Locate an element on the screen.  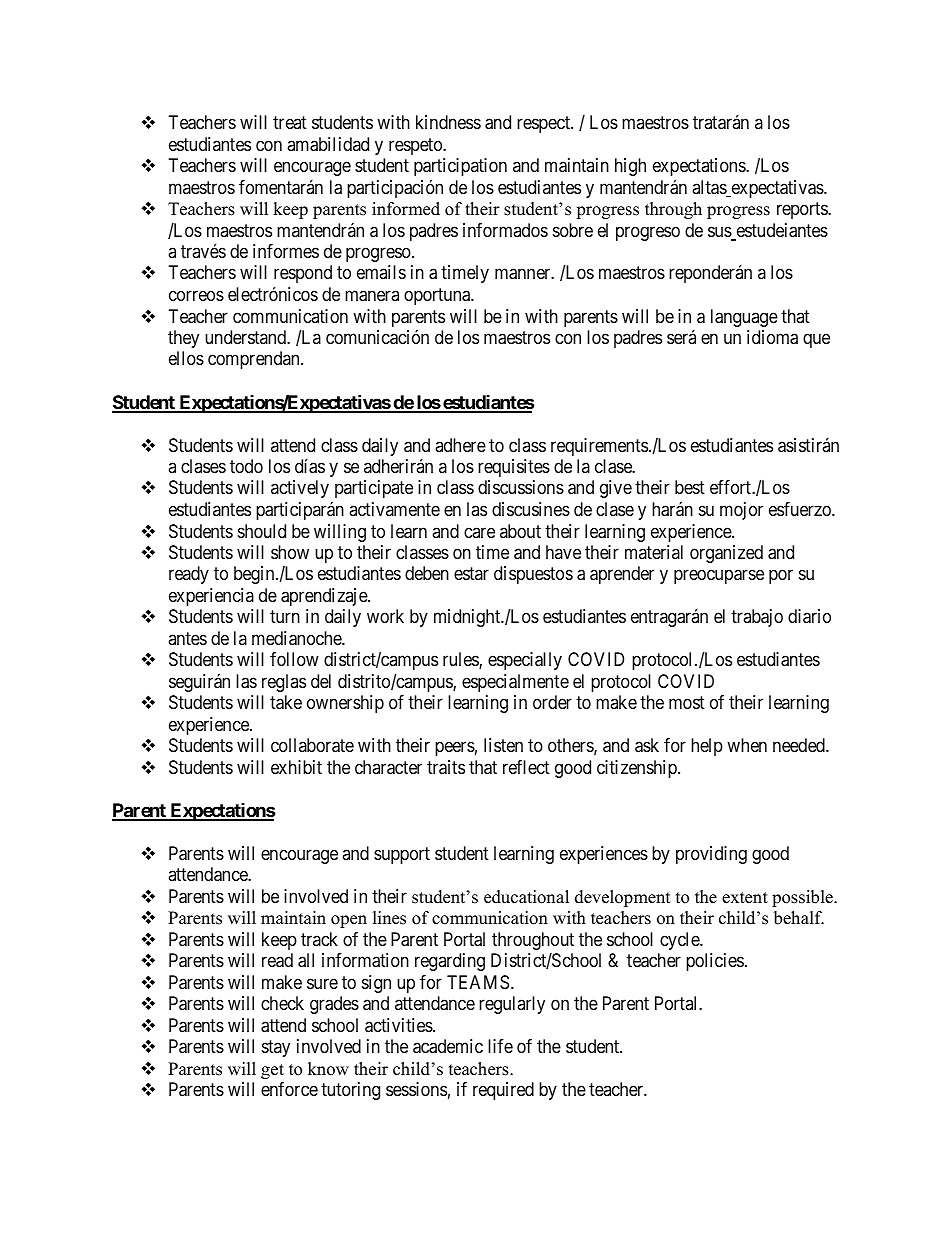
reports is located at coordinates (803, 210).
